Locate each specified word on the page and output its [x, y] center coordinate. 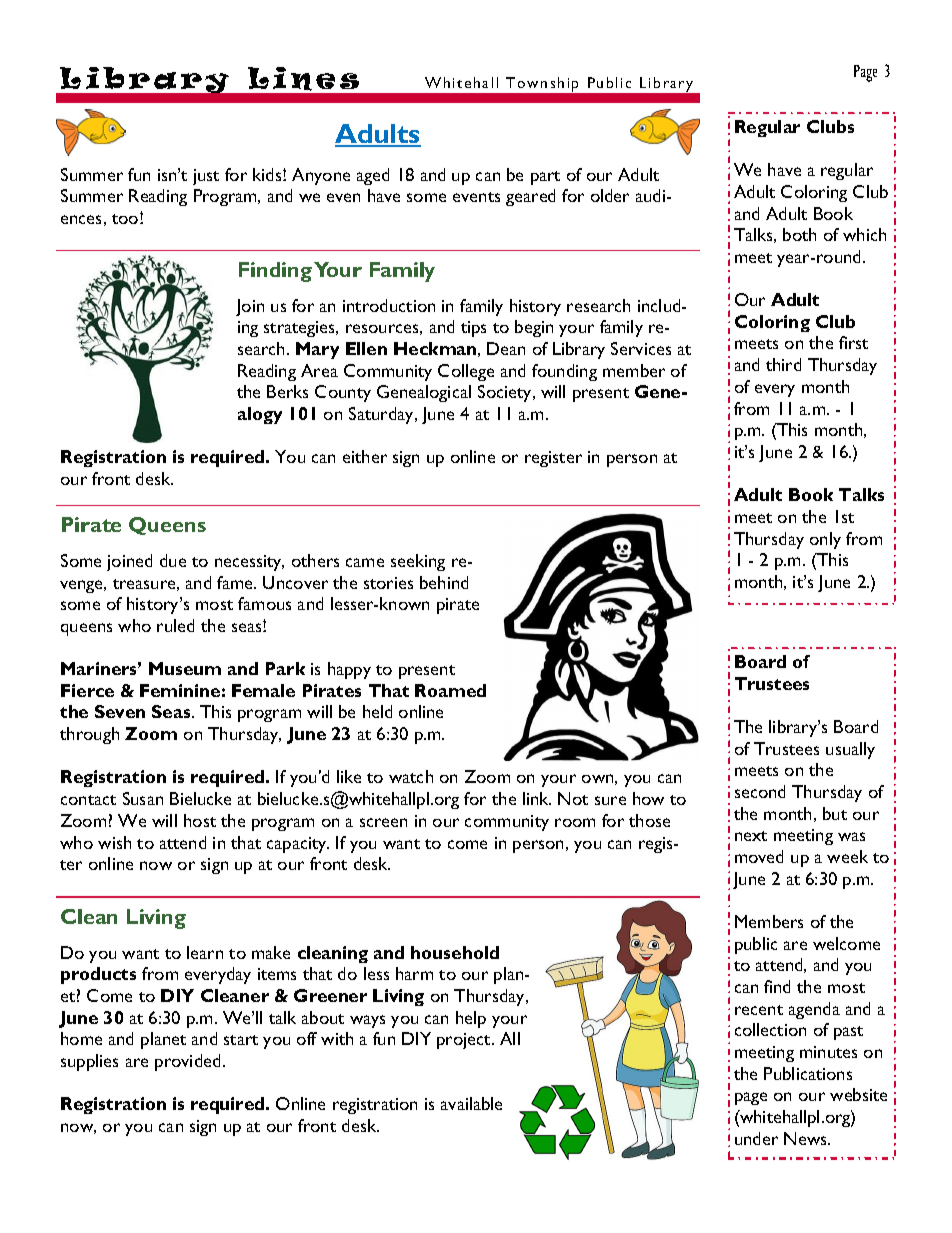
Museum [185, 668]
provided [187, 1062]
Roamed [450, 690]
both [799, 234]
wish [114, 842]
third [783, 364]
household [455, 952]
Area [319, 370]
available [471, 1103]
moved [759, 856]
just [206, 177]
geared [530, 197]
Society [506, 393]
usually [850, 750]
